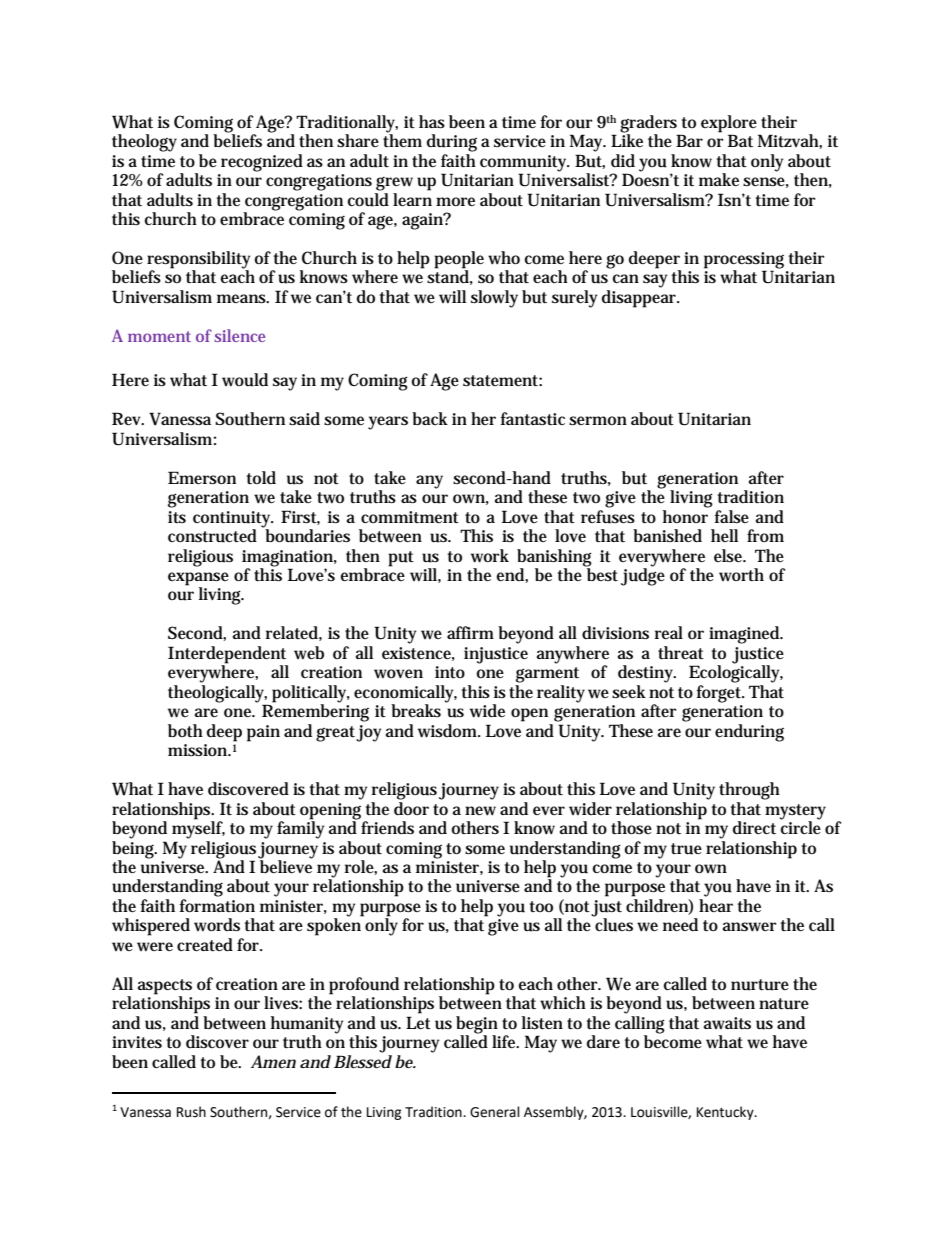 The height and width of the screenshot is (1233, 952). Describe the element at coordinates (432, 122) in the screenshot. I see `has` at that location.
